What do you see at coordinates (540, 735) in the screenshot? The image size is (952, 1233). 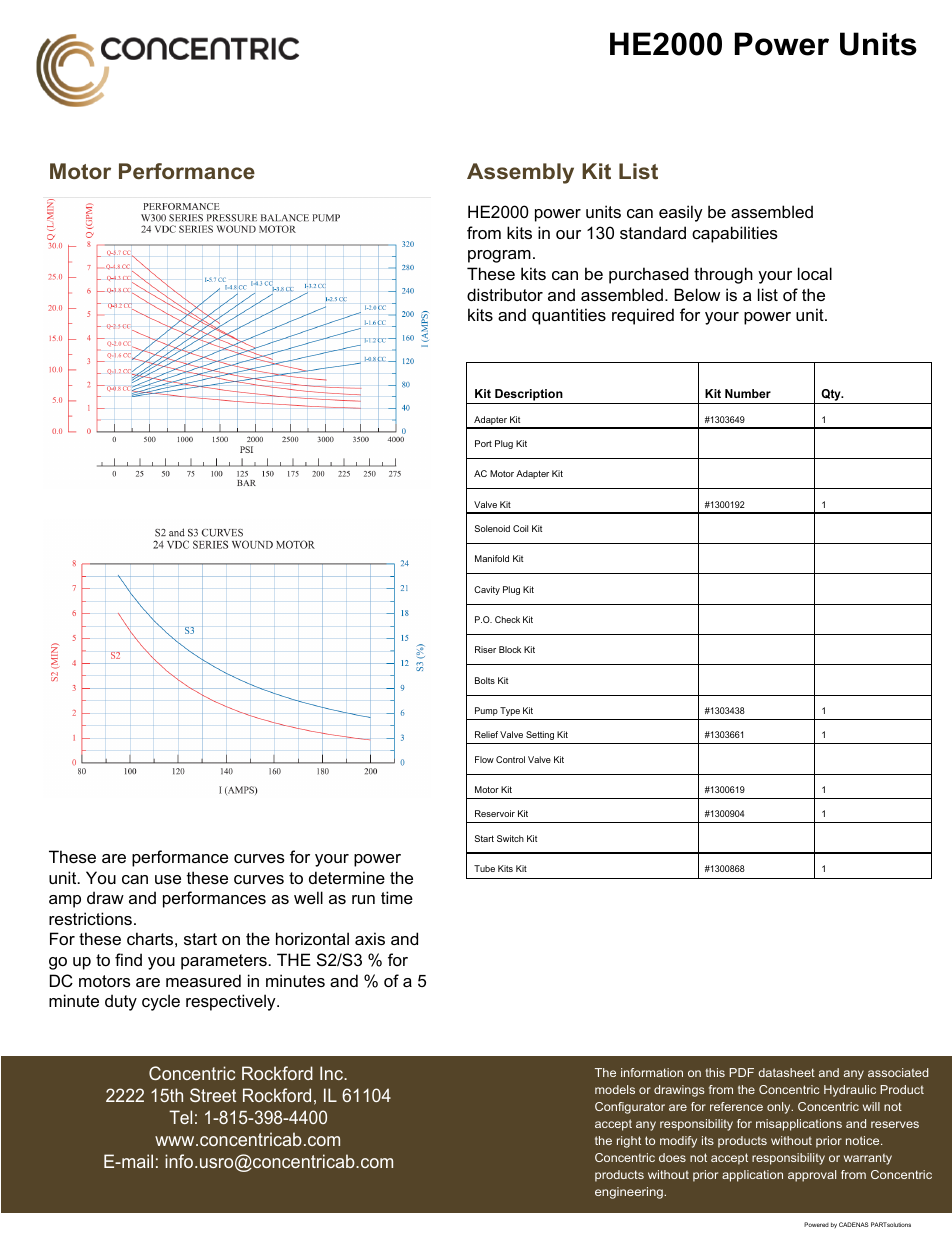 I see `Setting` at bounding box center [540, 735].
